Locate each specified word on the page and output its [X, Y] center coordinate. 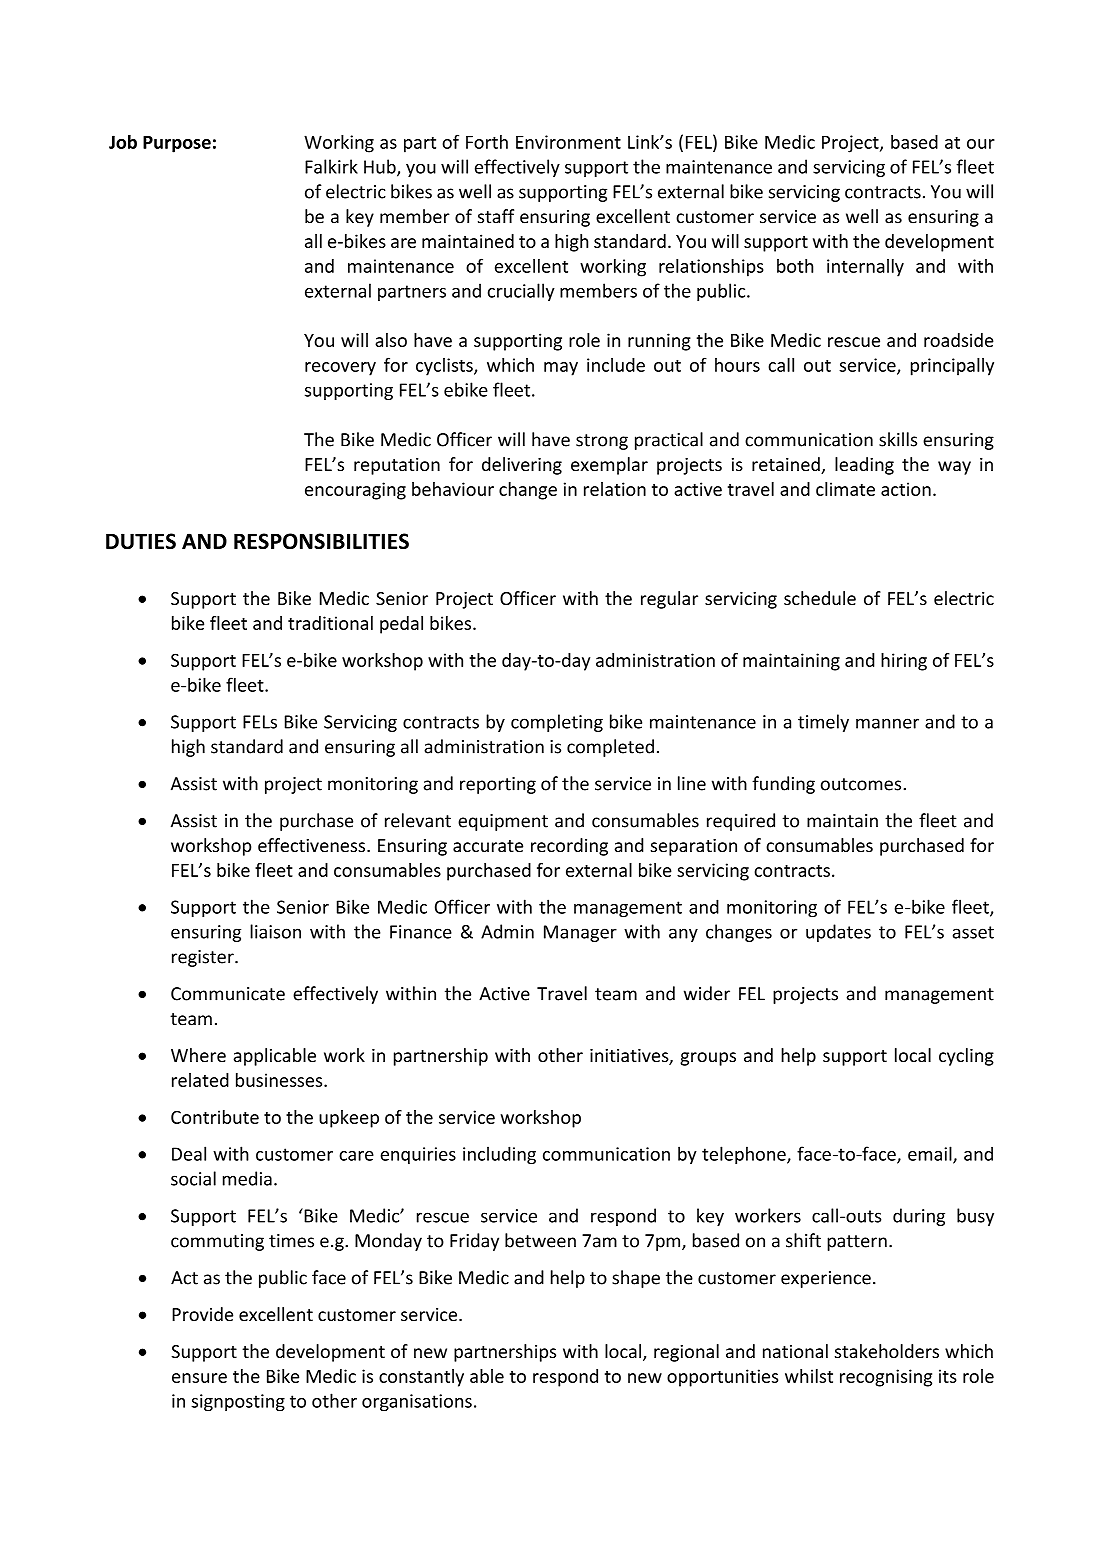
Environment [568, 142]
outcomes [862, 784]
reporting [498, 785]
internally [865, 268]
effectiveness [313, 845]
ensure [199, 1378]
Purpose [177, 144]
